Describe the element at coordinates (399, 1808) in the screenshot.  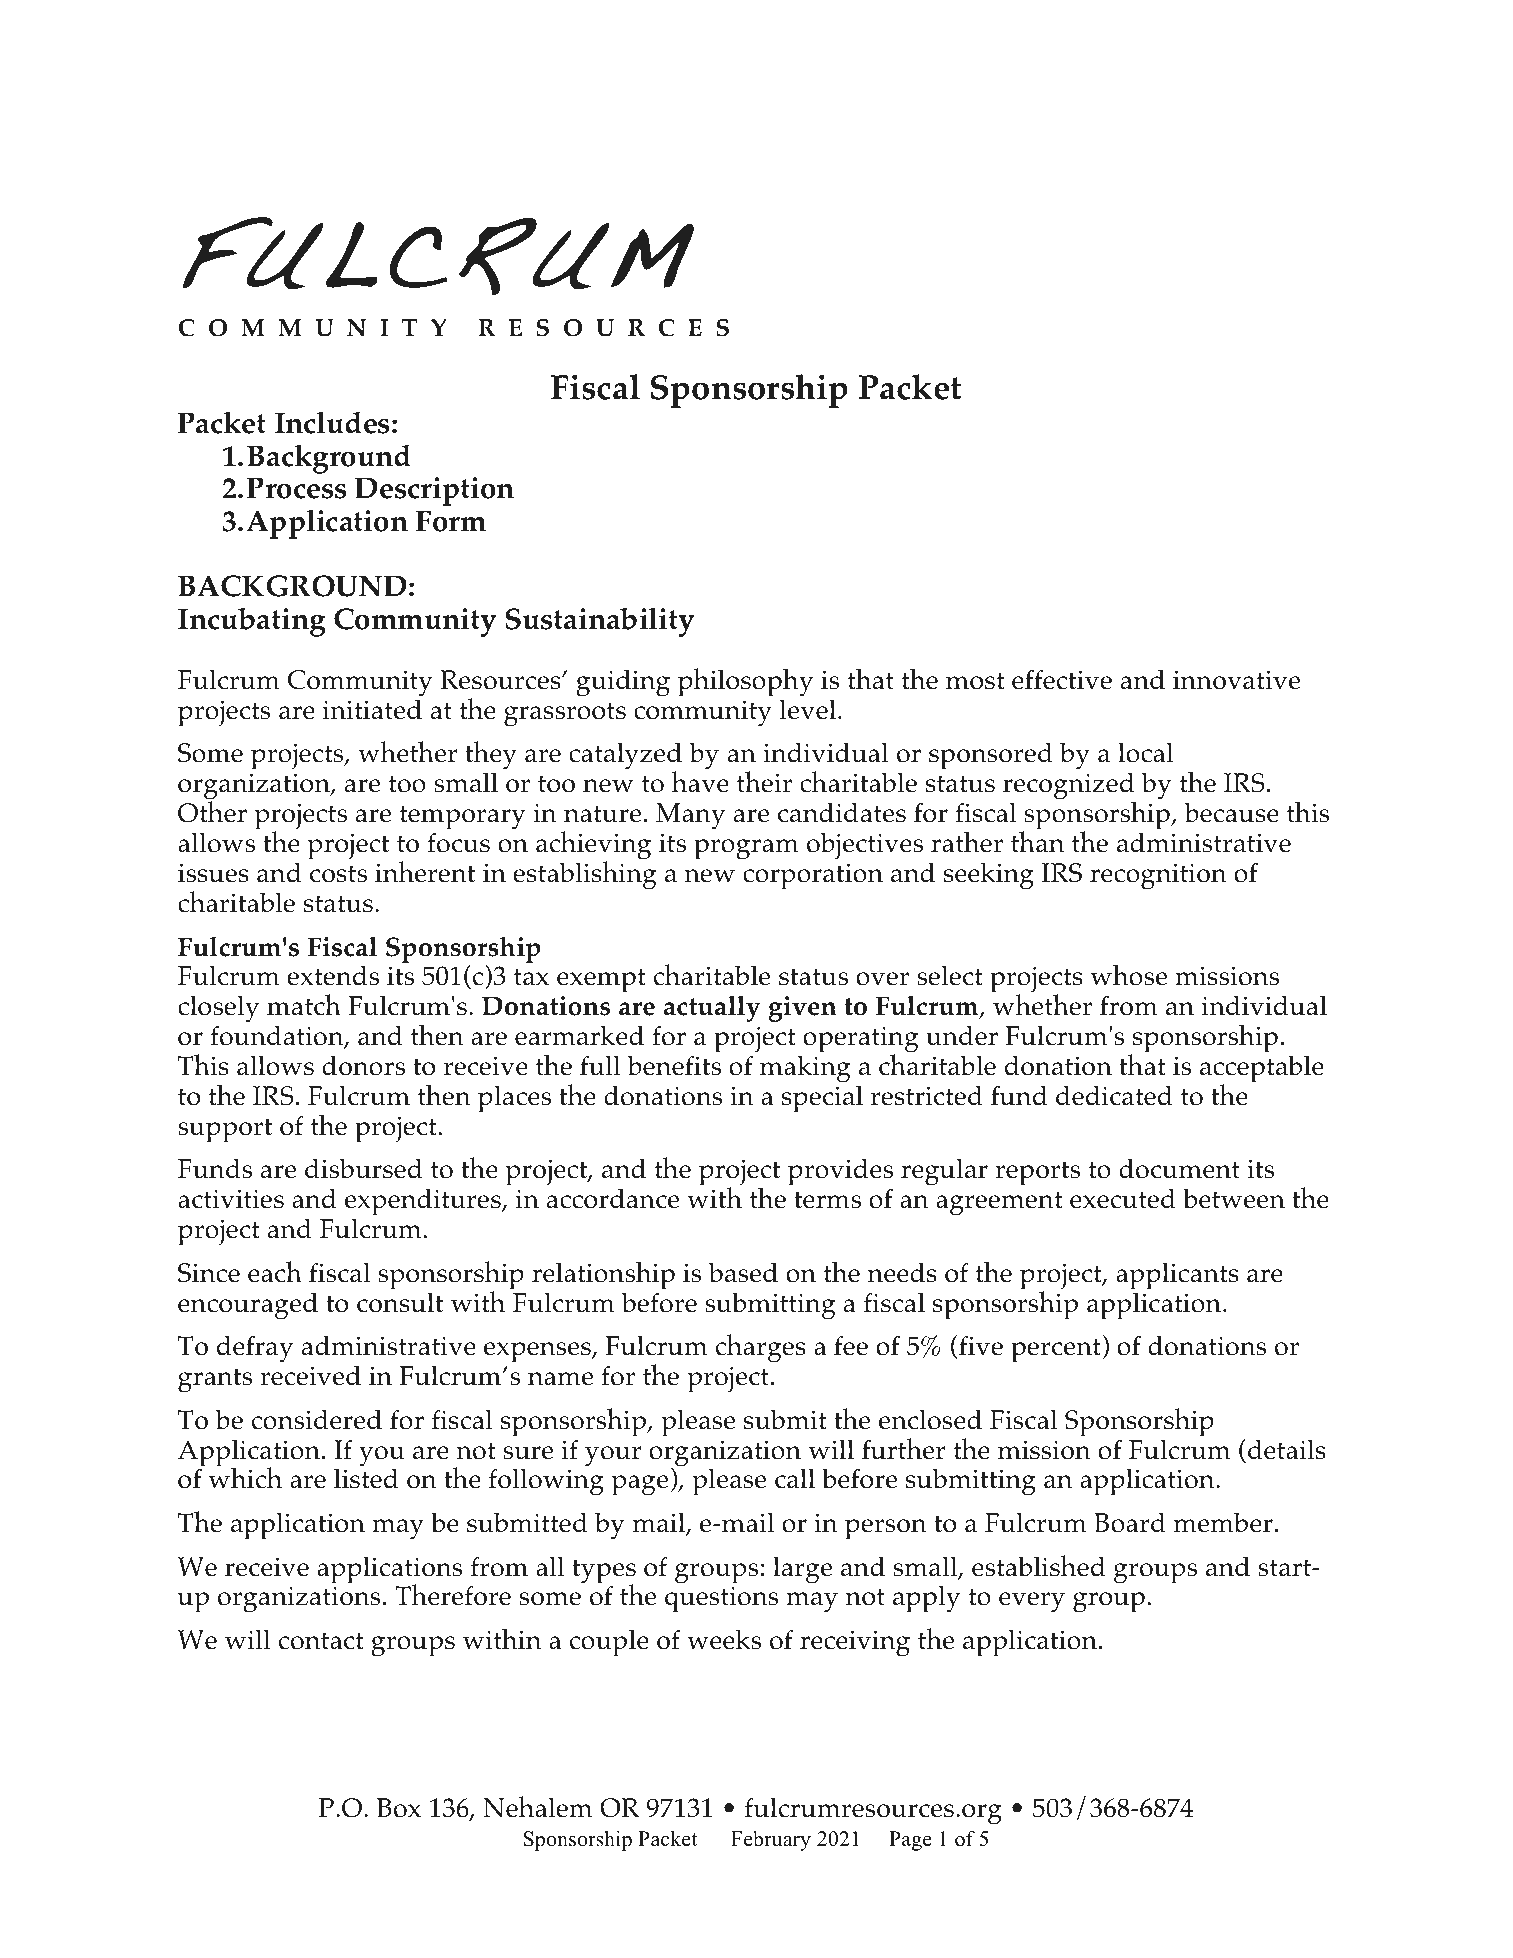
I see `Box` at that location.
